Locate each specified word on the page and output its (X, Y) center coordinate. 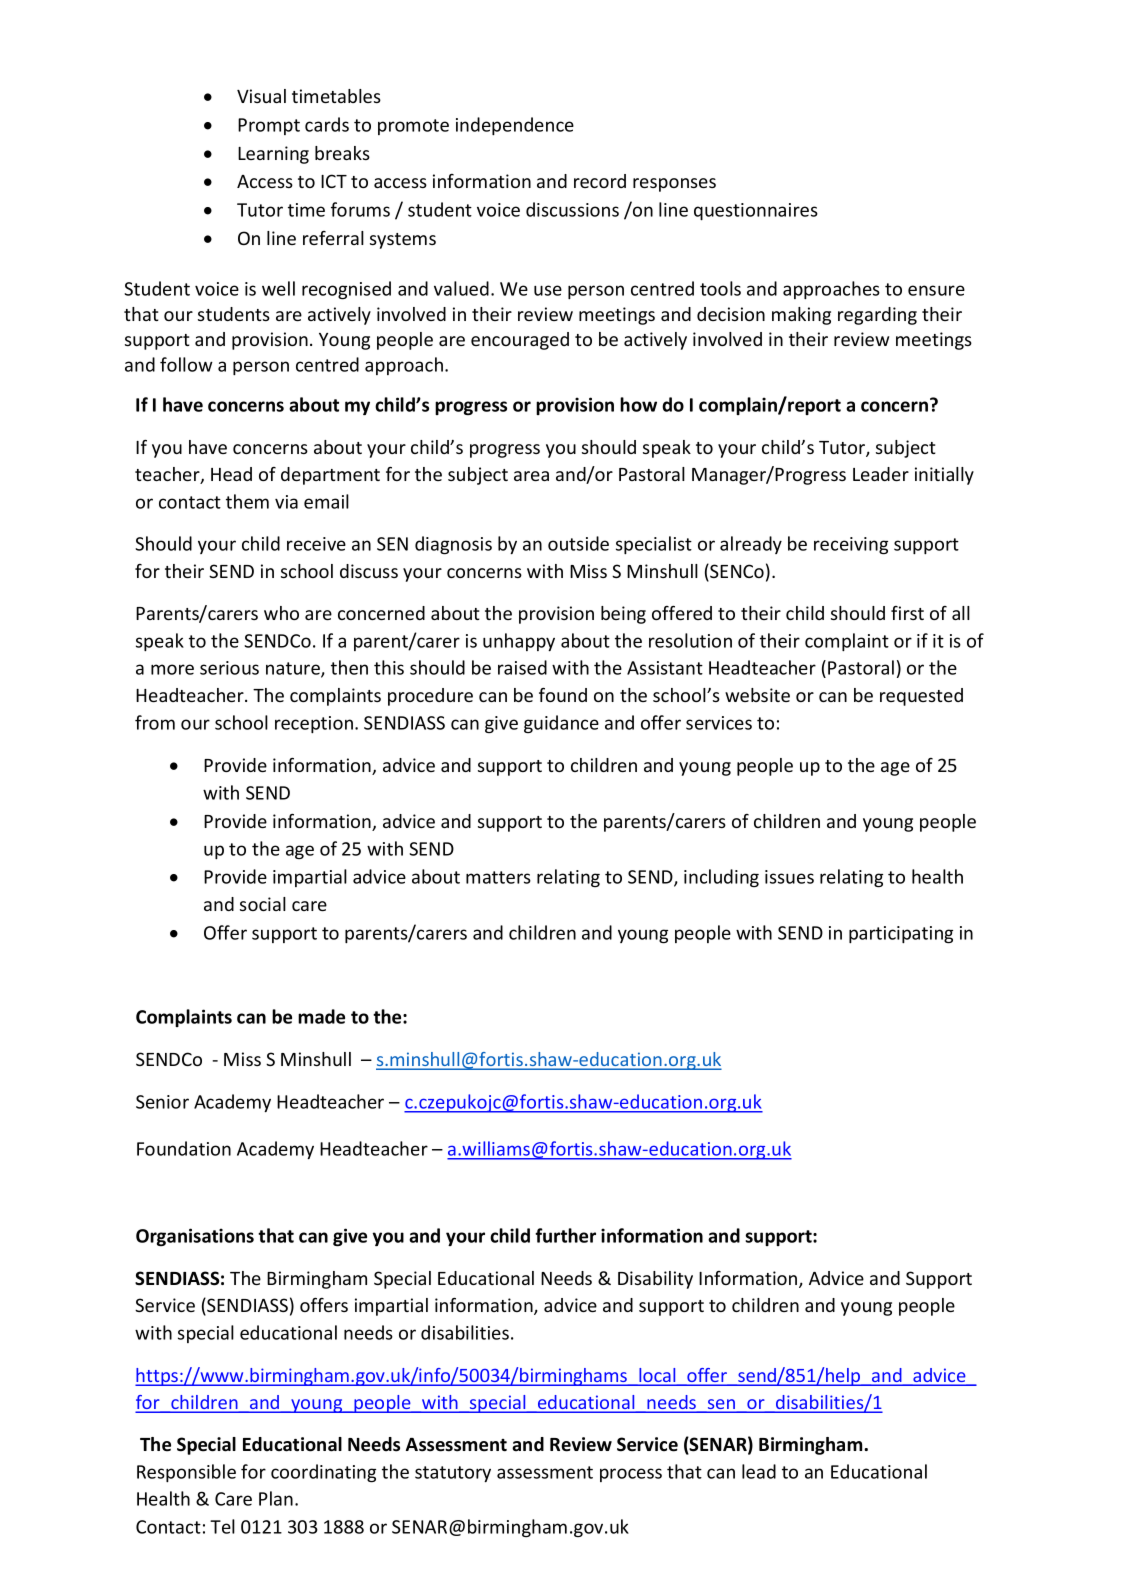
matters (498, 877)
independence (515, 126)
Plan (276, 1498)
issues (789, 877)
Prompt (269, 126)
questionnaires (756, 211)
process (631, 1475)
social (263, 904)
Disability (655, 1280)
